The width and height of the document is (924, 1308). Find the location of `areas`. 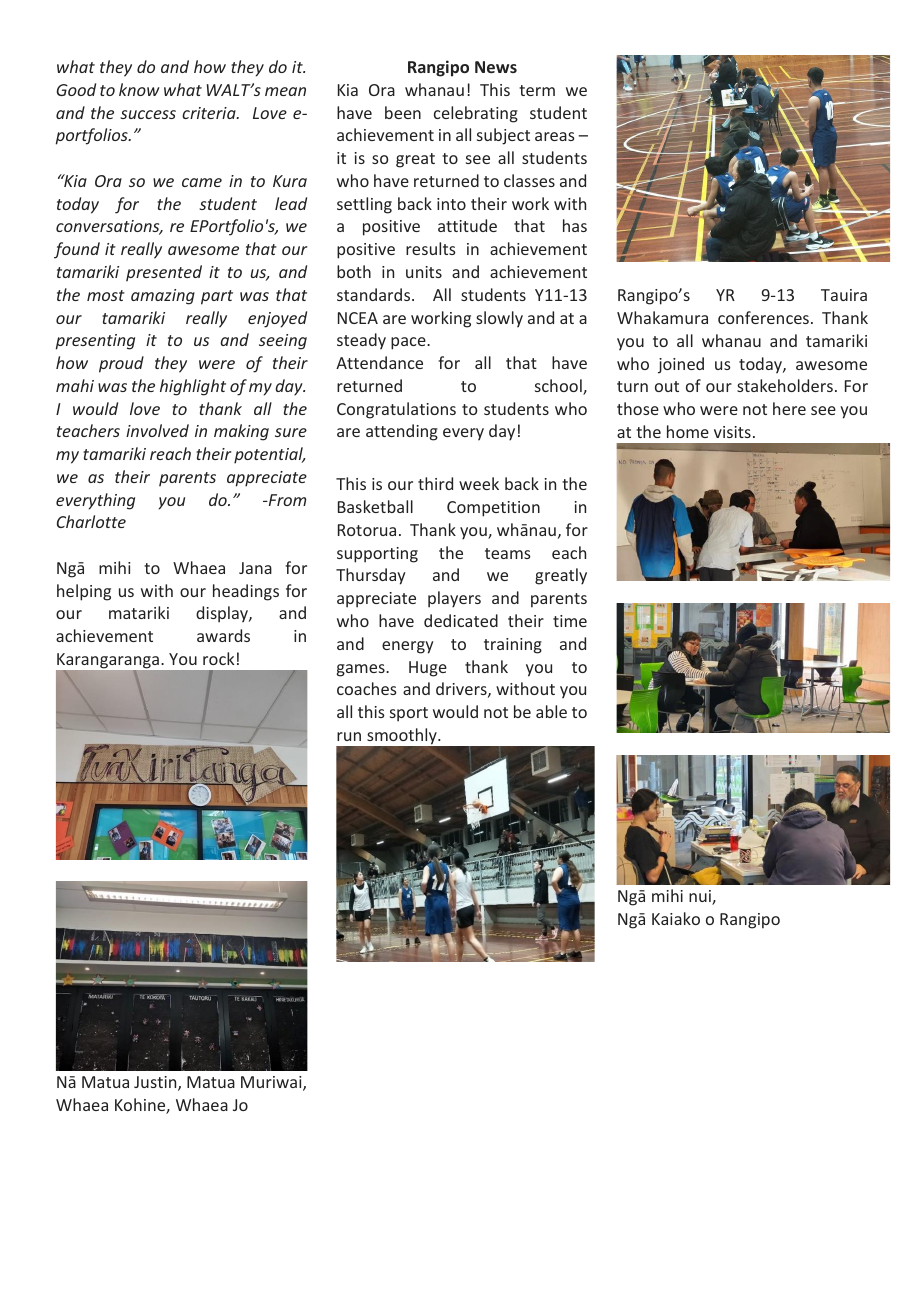

areas is located at coordinates (555, 136).
